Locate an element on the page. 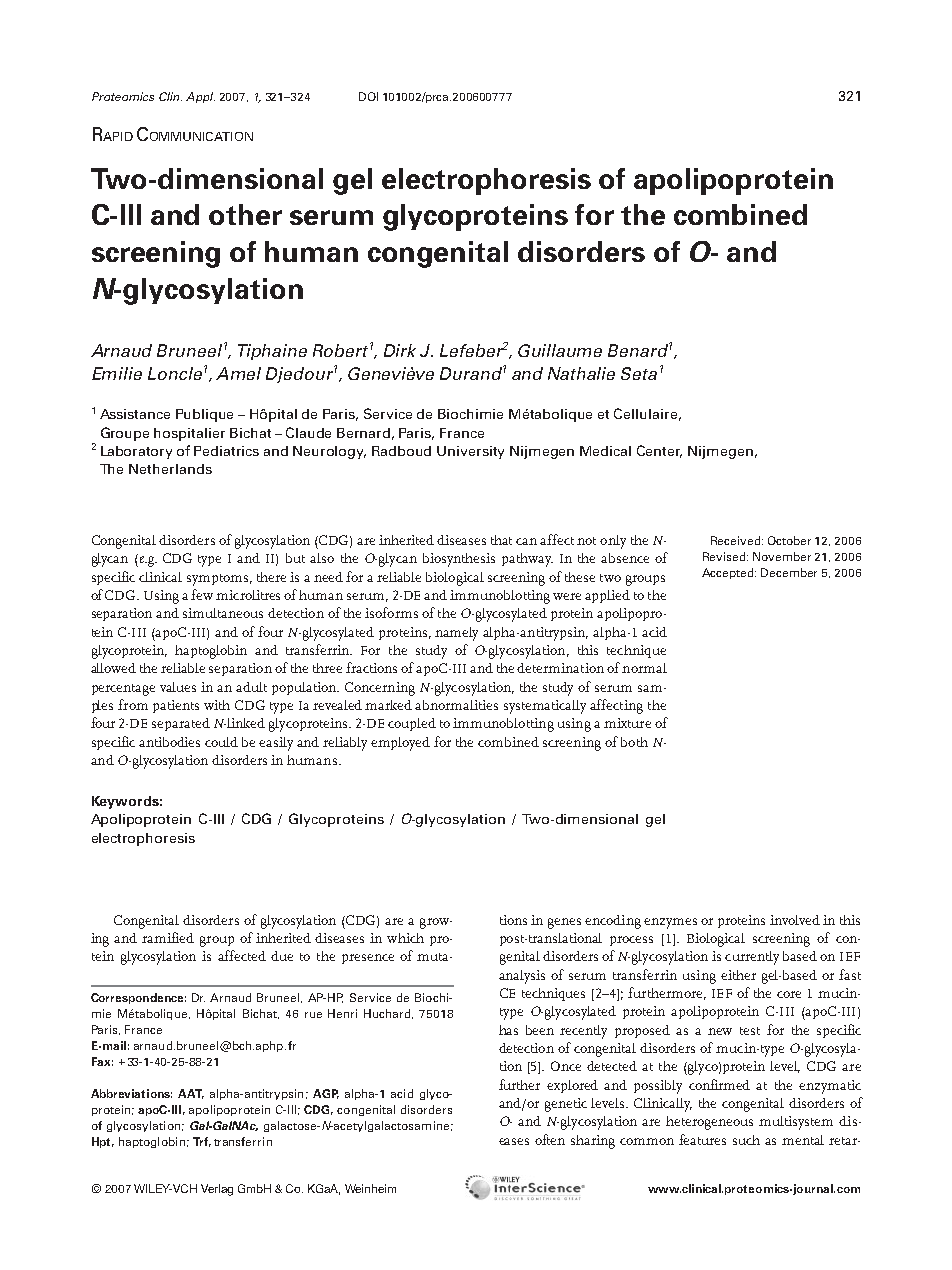 The width and height of the document is (952, 1270). isoforms is located at coordinates (391, 612).
